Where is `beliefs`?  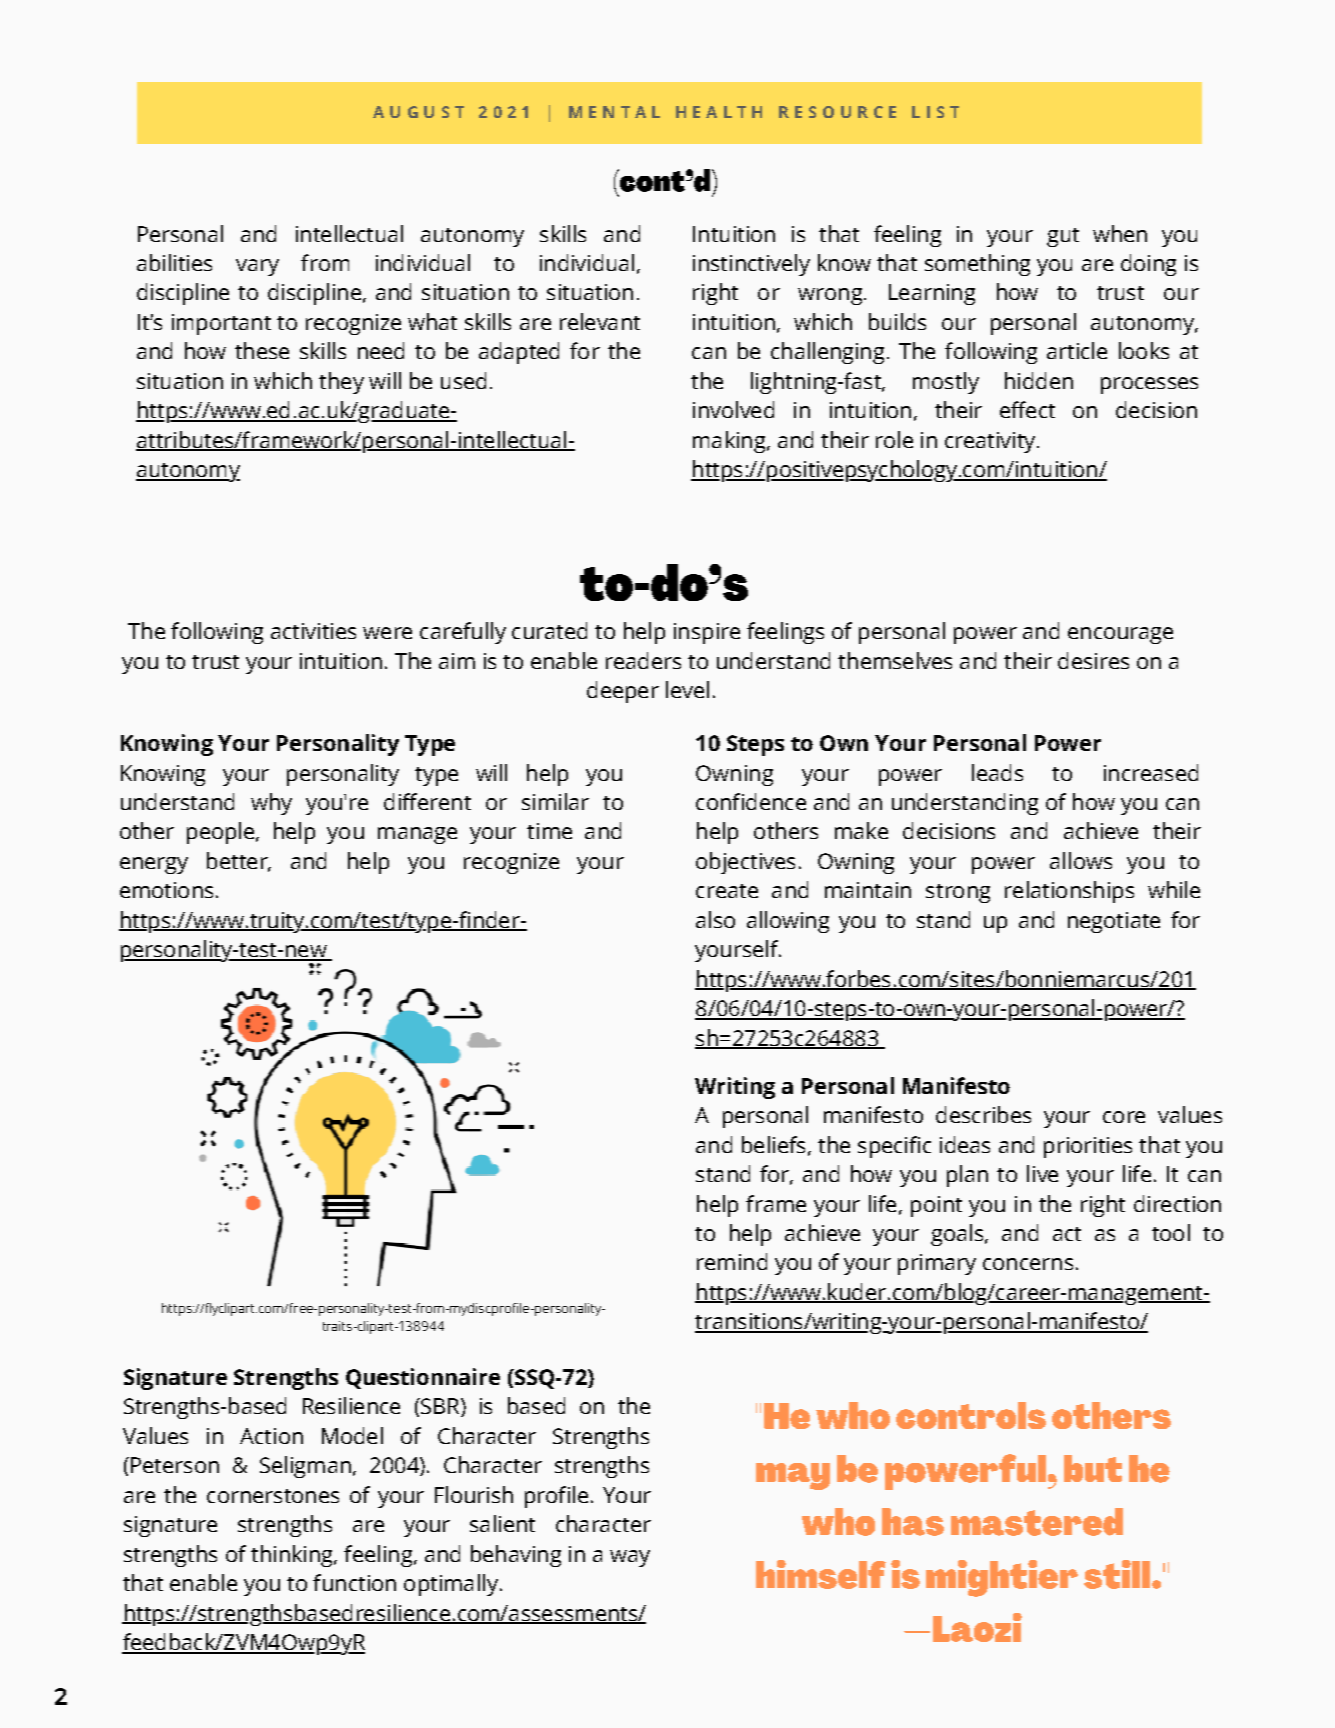 beliefs is located at coordinates (773, 1144).
